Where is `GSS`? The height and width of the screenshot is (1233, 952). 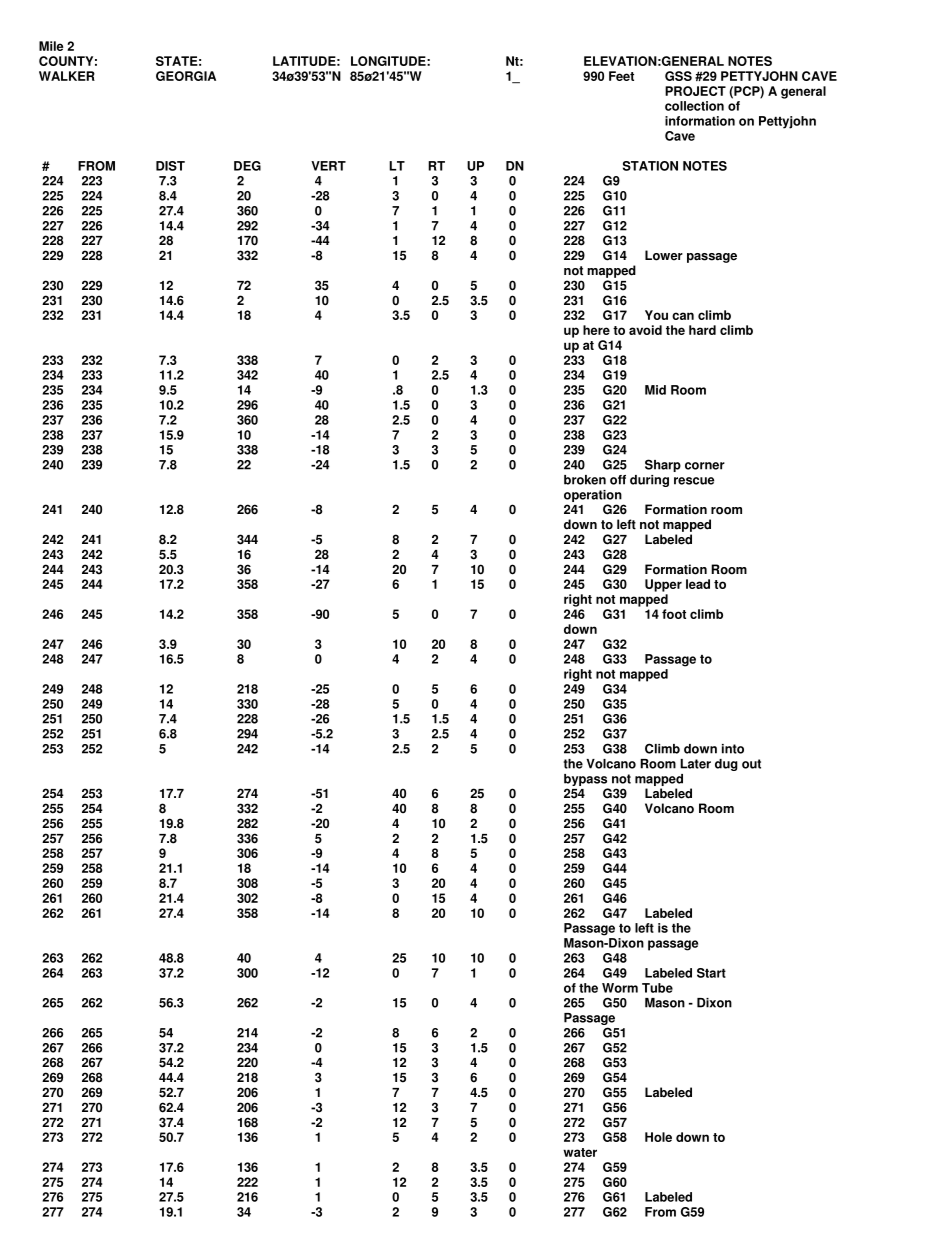
GSS is located at coordinates (678, 76).
